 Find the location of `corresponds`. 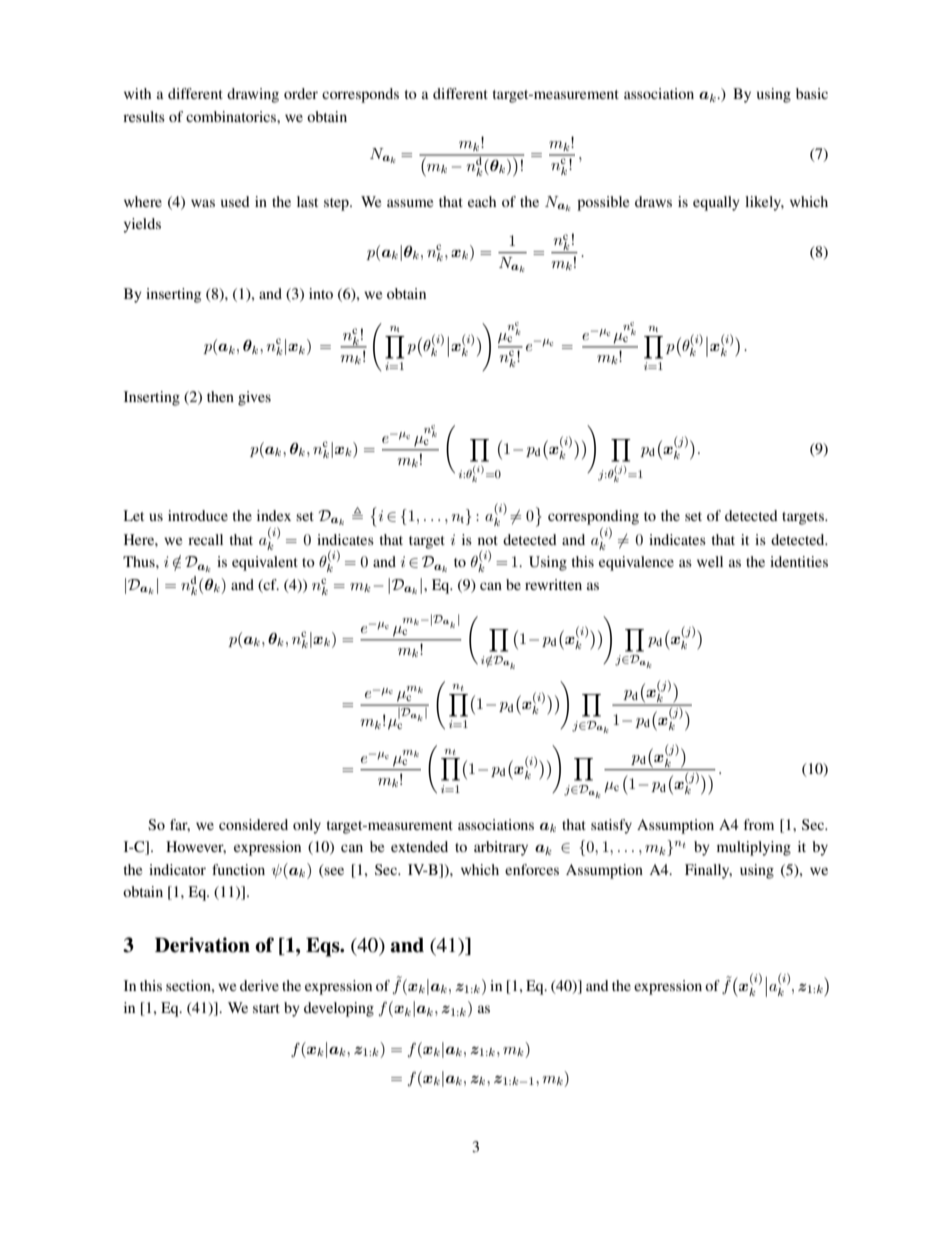

corresponds is located at coordinates (360, 95).
